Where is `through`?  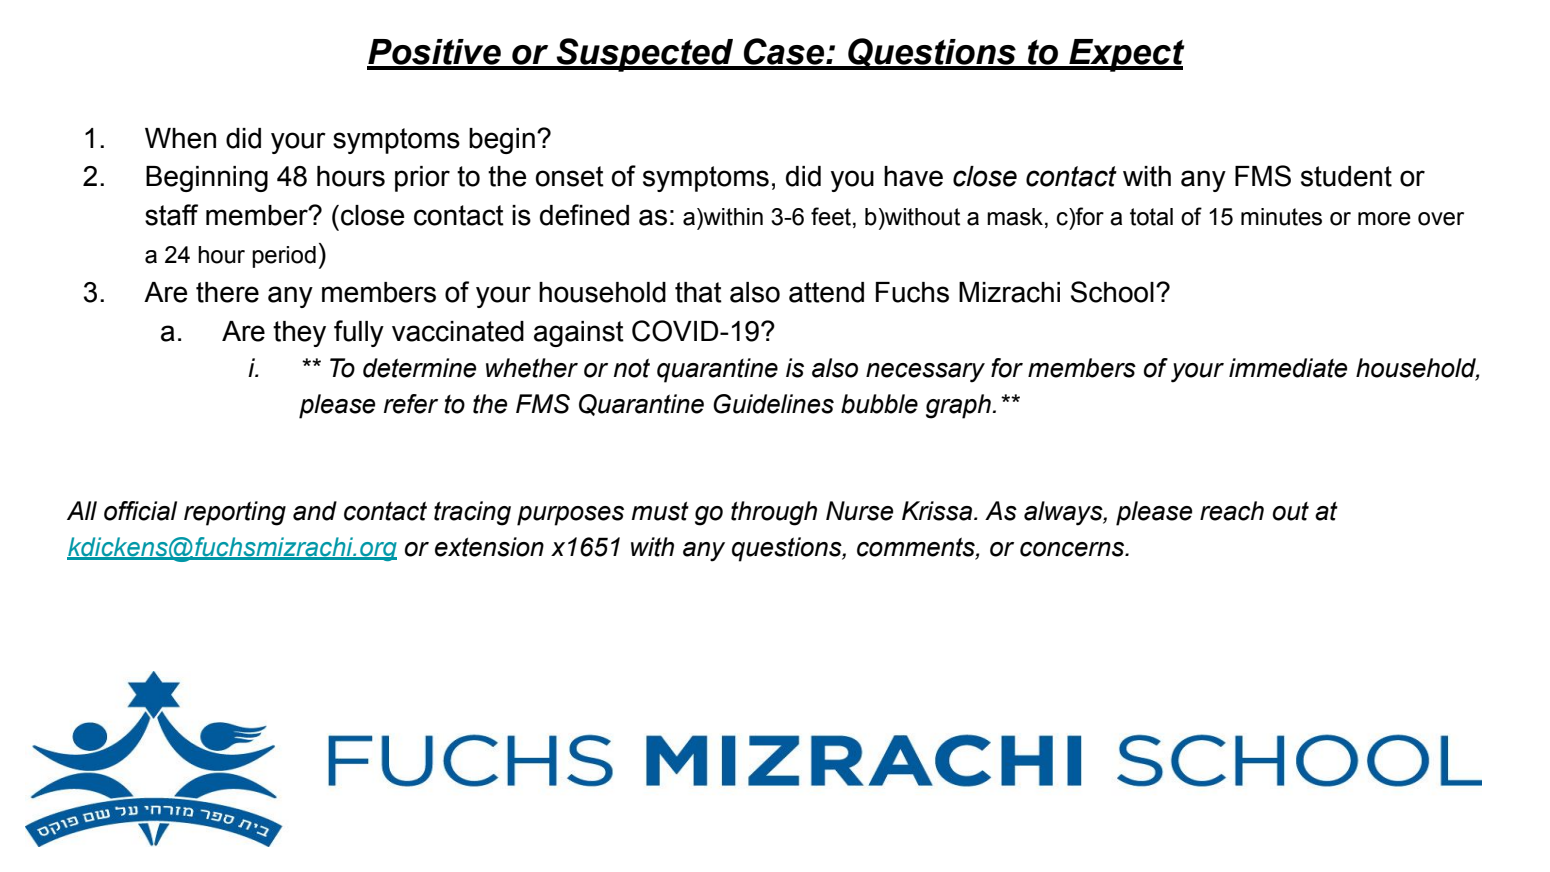
through is located at coordinates (774, 513).
